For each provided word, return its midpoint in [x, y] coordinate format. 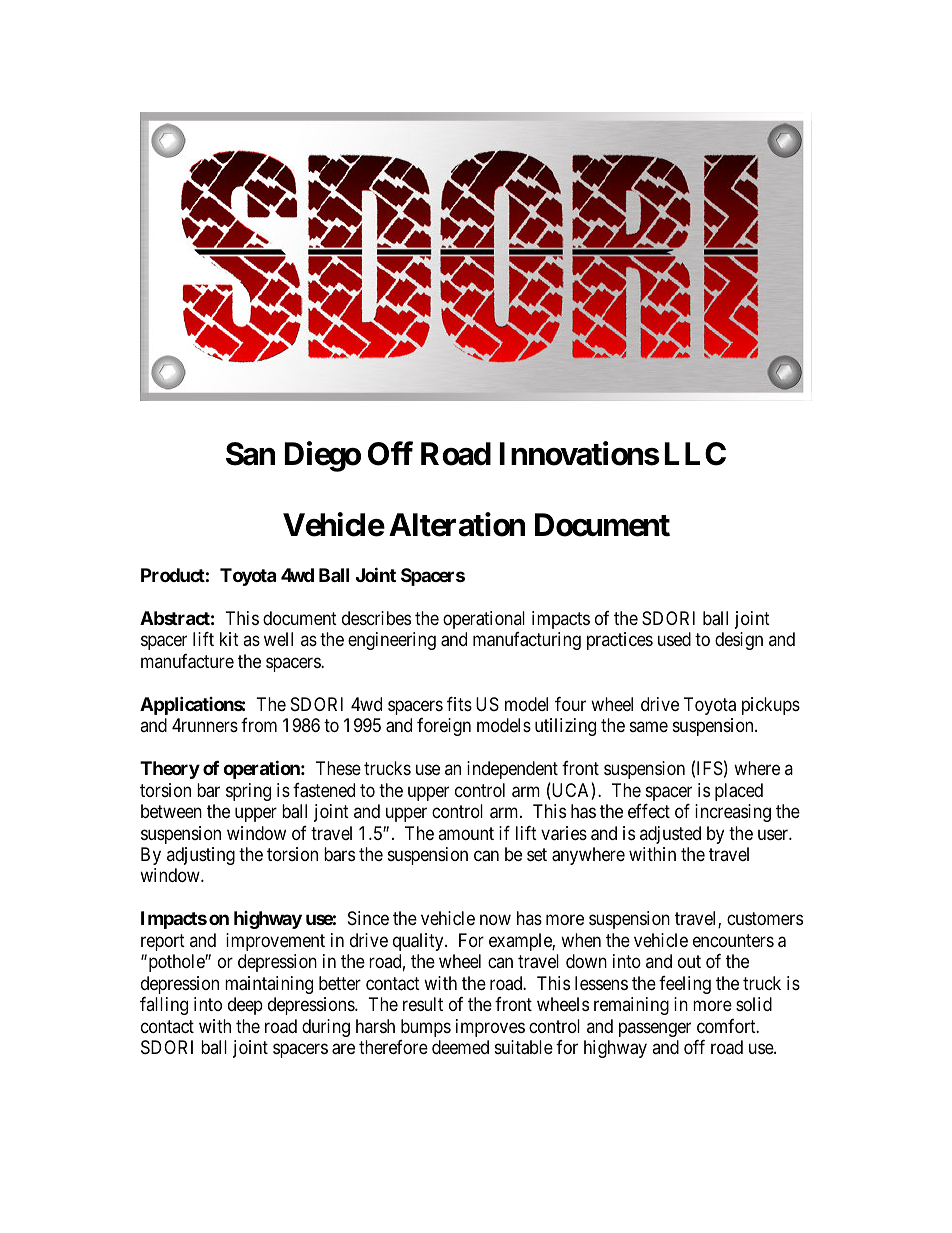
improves [490, 1028]
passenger [655, 1029]
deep [245, 1006]
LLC [695, 454]
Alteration [457, 525]
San [250, 454]
